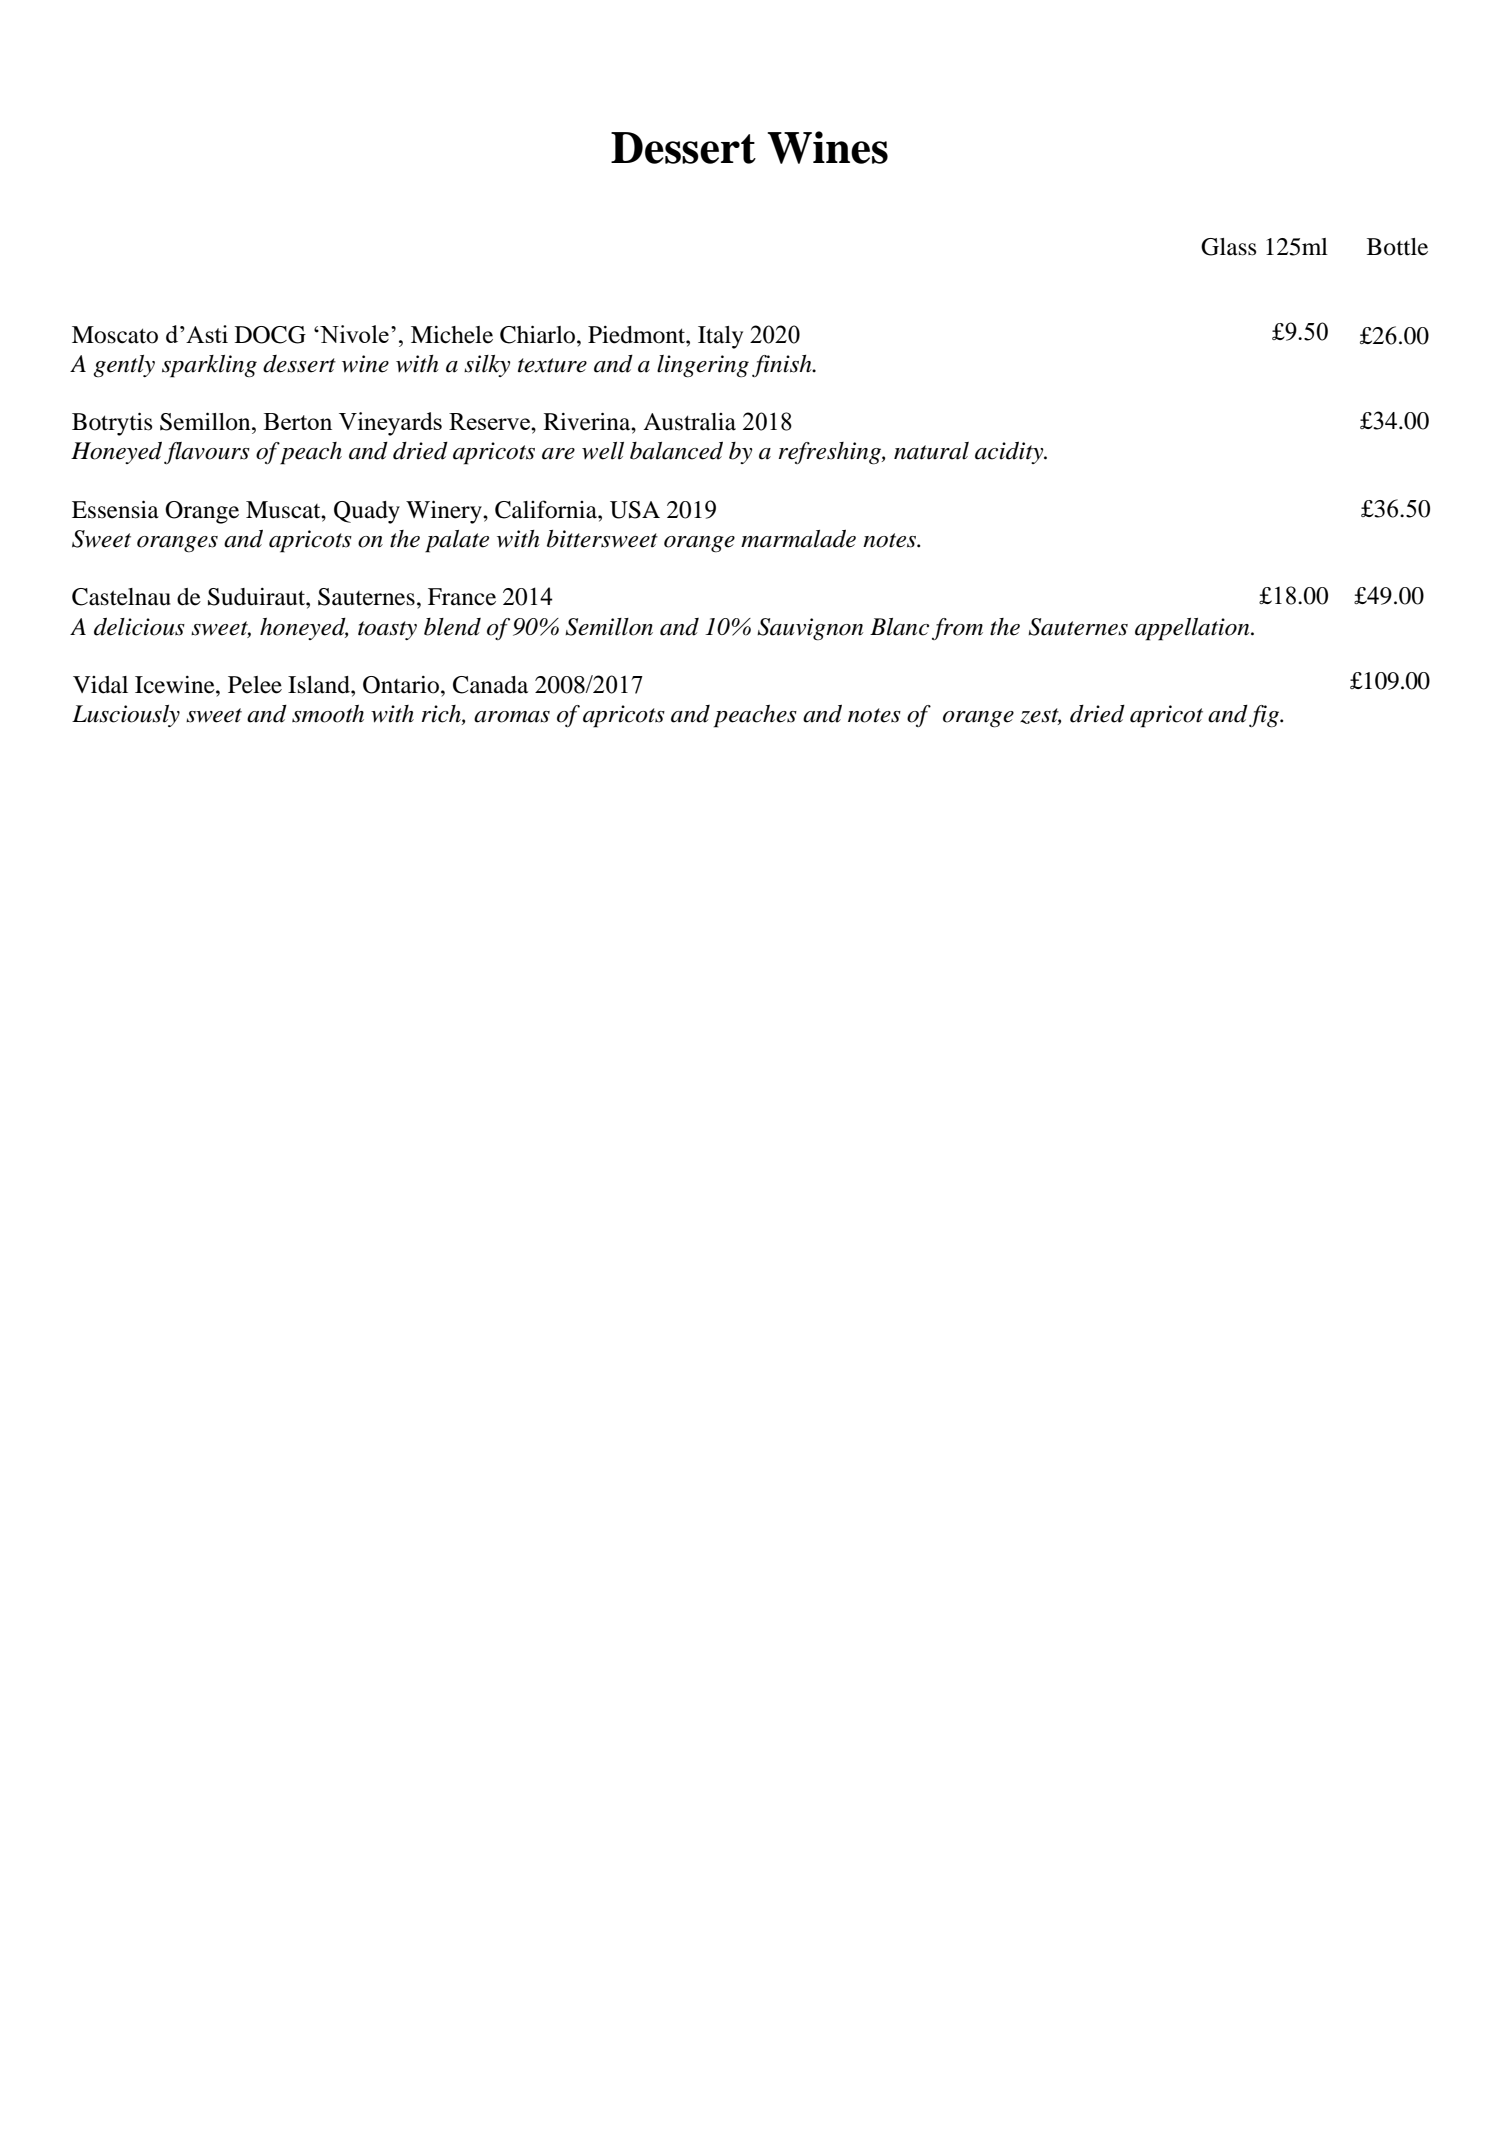  What do you see at coordinates (720, 337) in the screenshot?
I see `Italy` at bounding box center [720, 337].
